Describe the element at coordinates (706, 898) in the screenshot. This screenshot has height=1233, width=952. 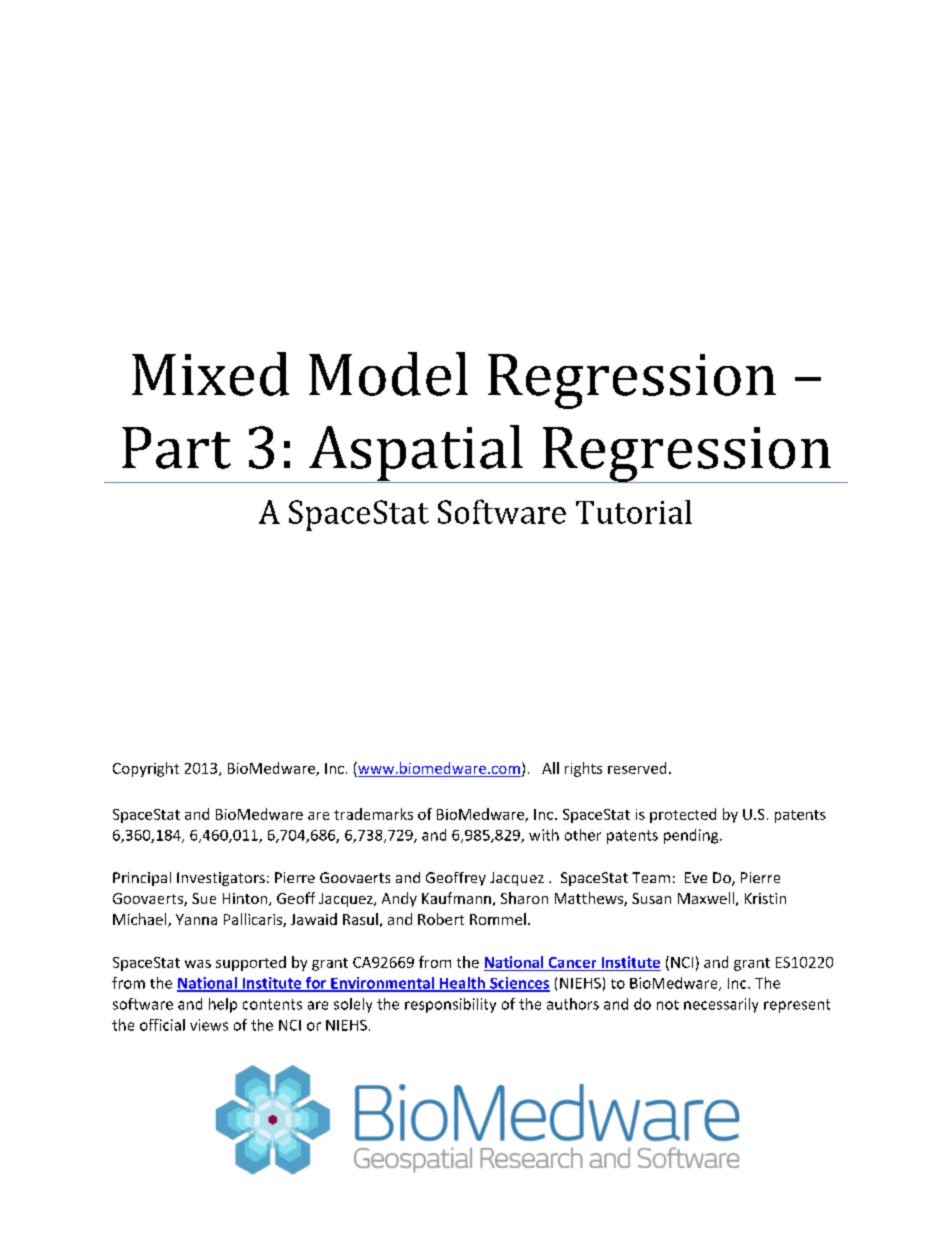
I see `Maxwell` at that location.
